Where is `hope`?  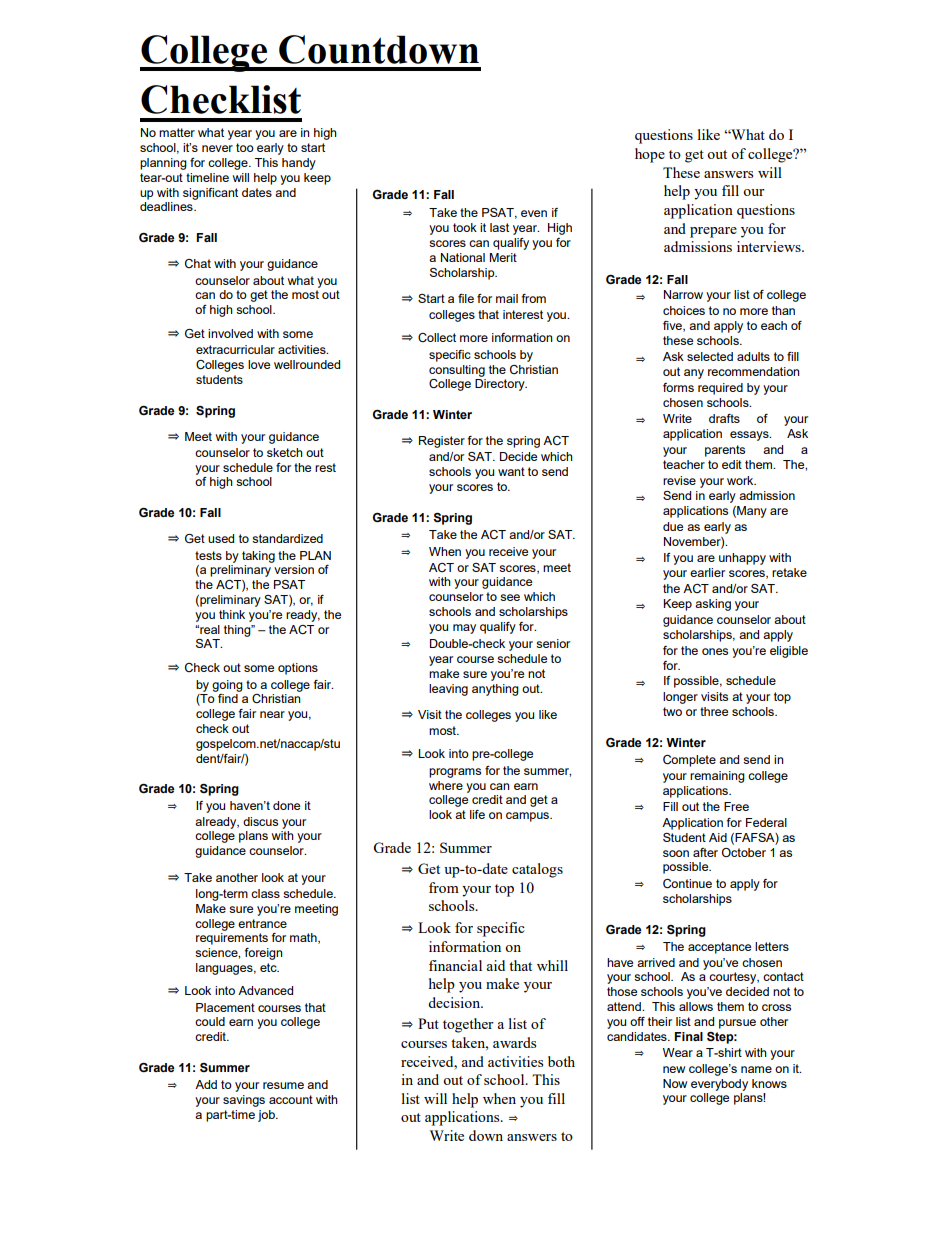 hope is located at coordinates (650, 155).
